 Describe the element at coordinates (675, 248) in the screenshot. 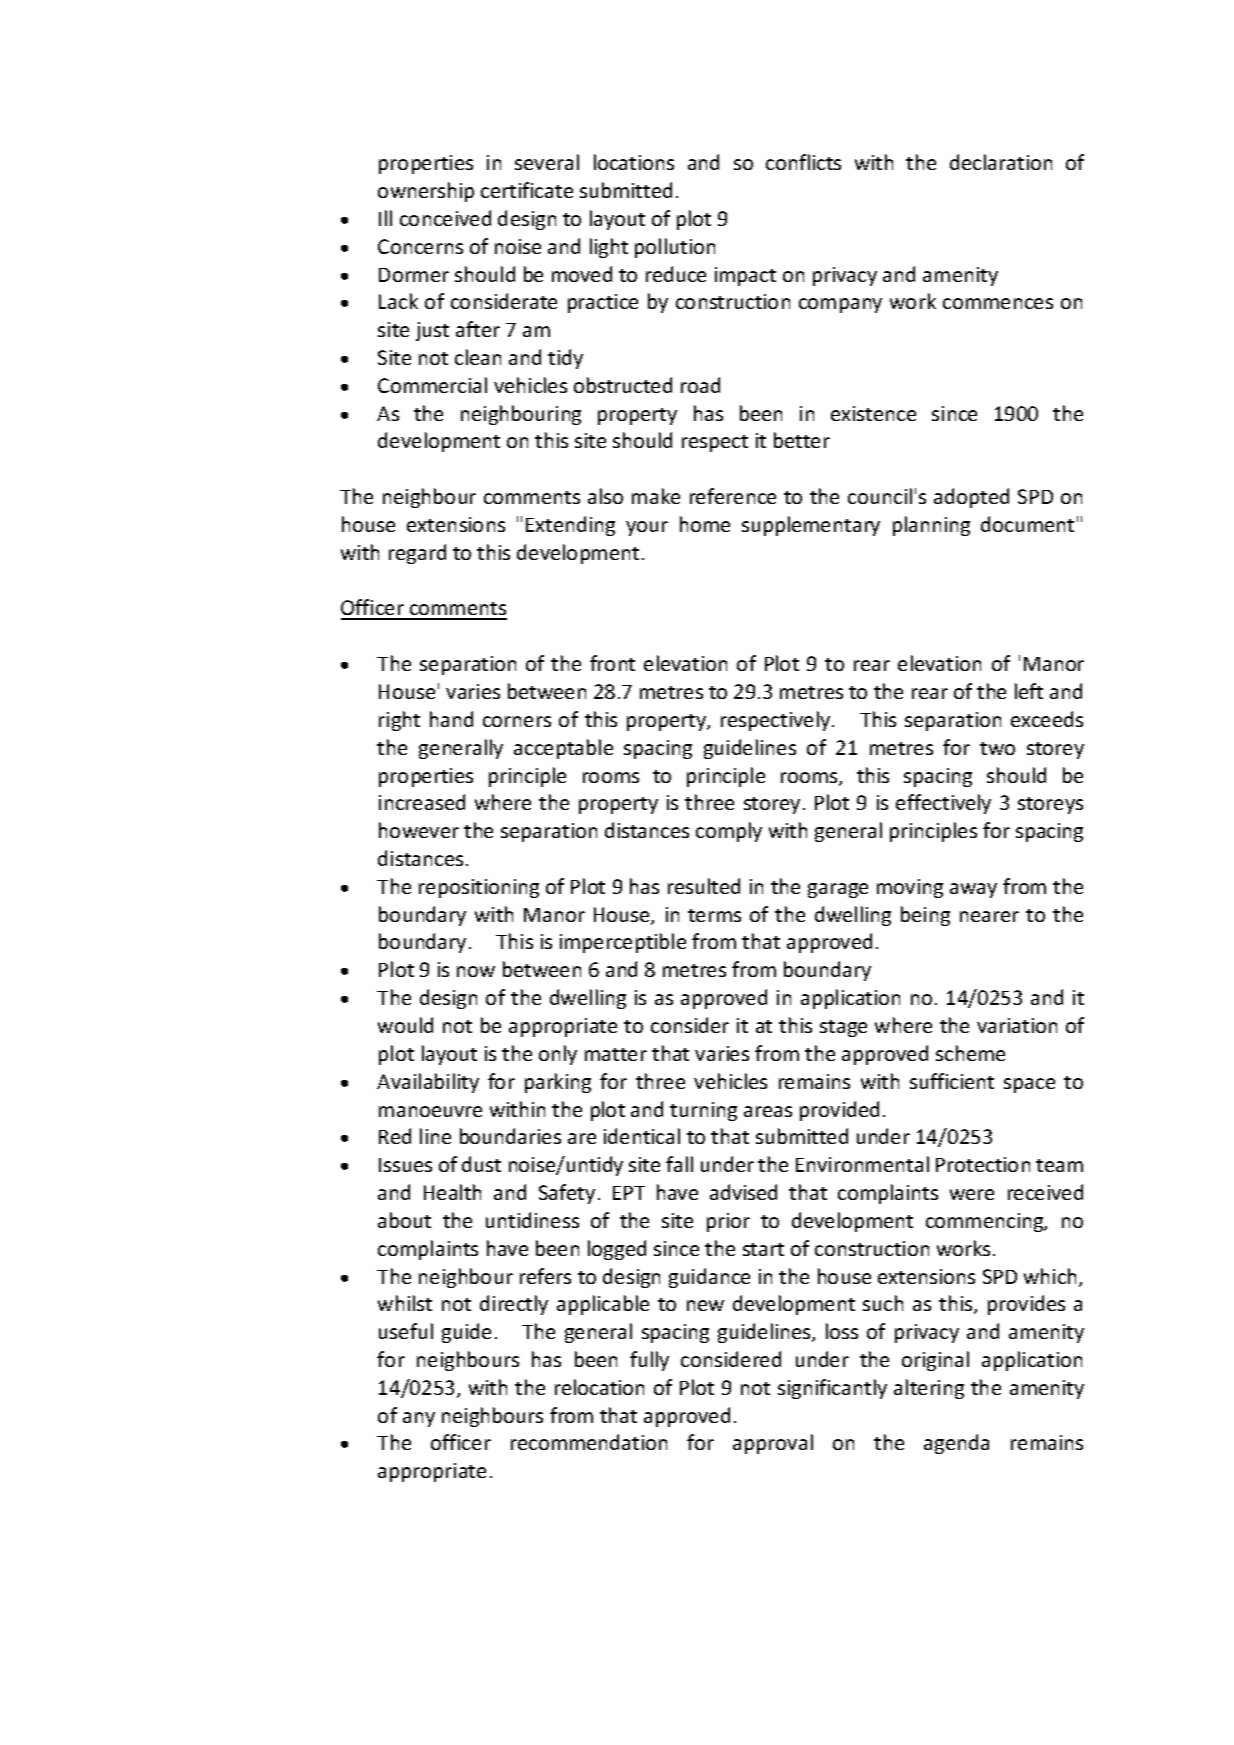

I see `pollution` at that location.
